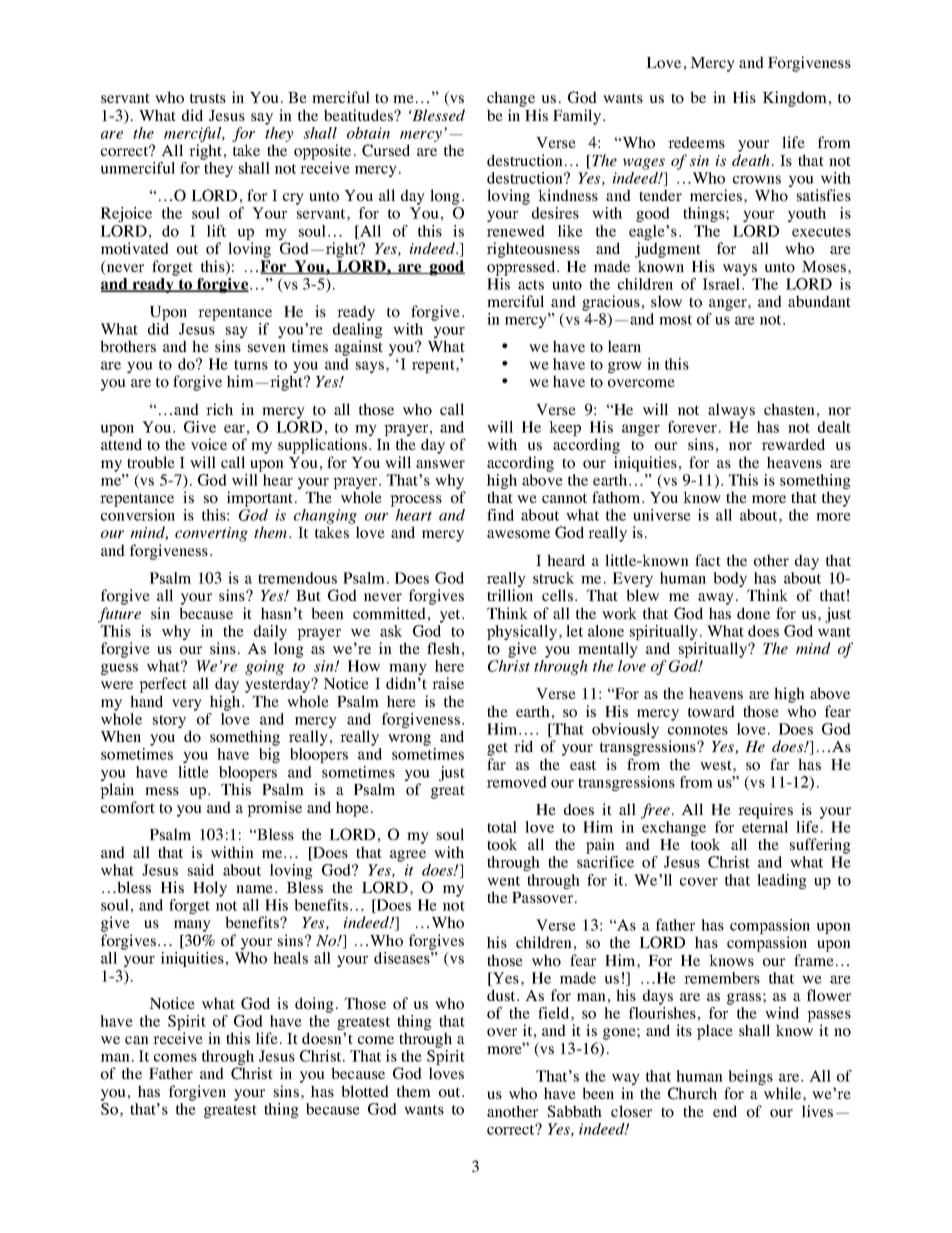 The image size is (952, 1233). What do you see at coordinates (753, 613) in the document?
I see `done` at bounding box center [753, 613].
